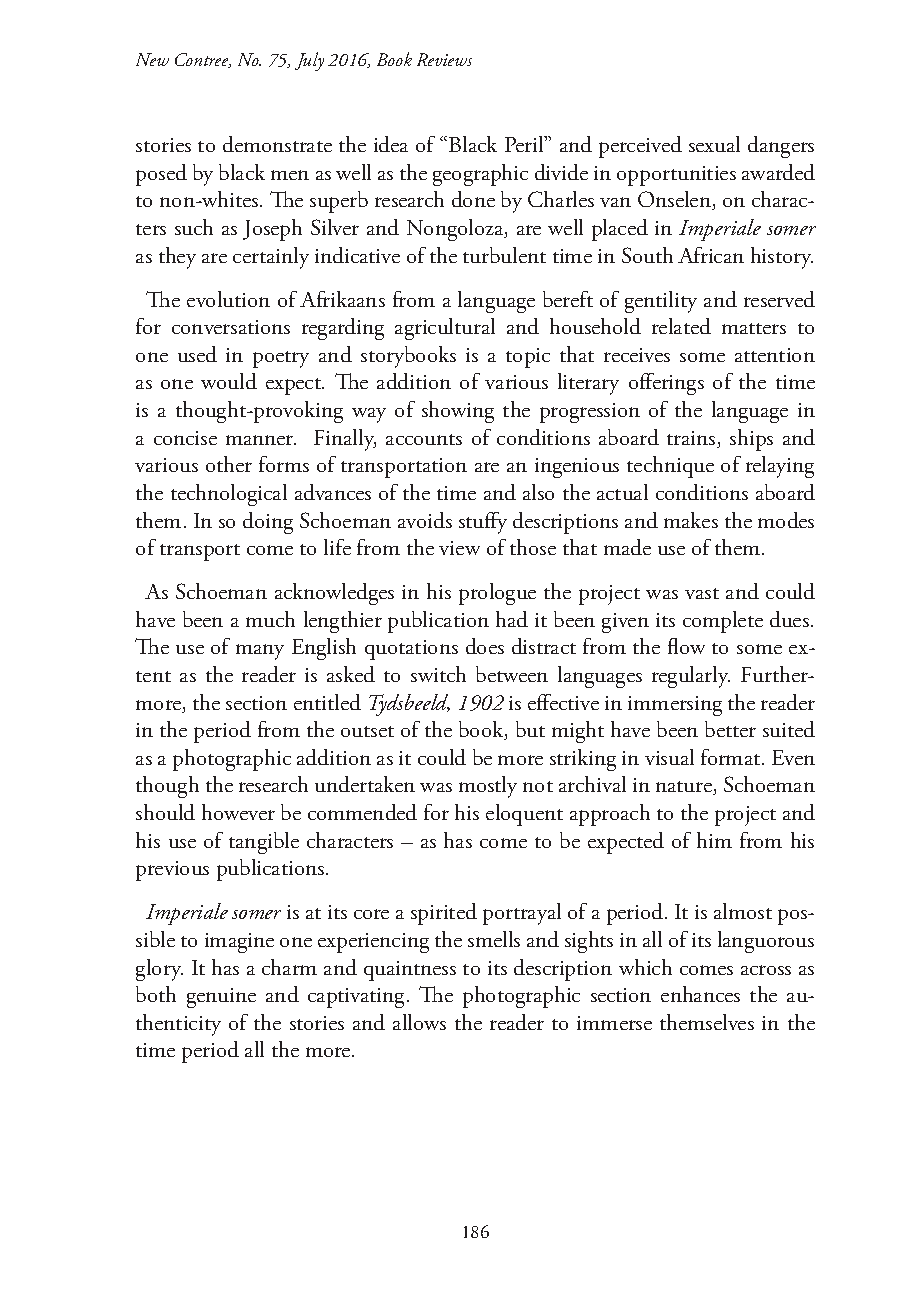  What do you see at coordinates (525, 144) in the screenshot?
I see `Peril` at bounding box center [525, 144].
